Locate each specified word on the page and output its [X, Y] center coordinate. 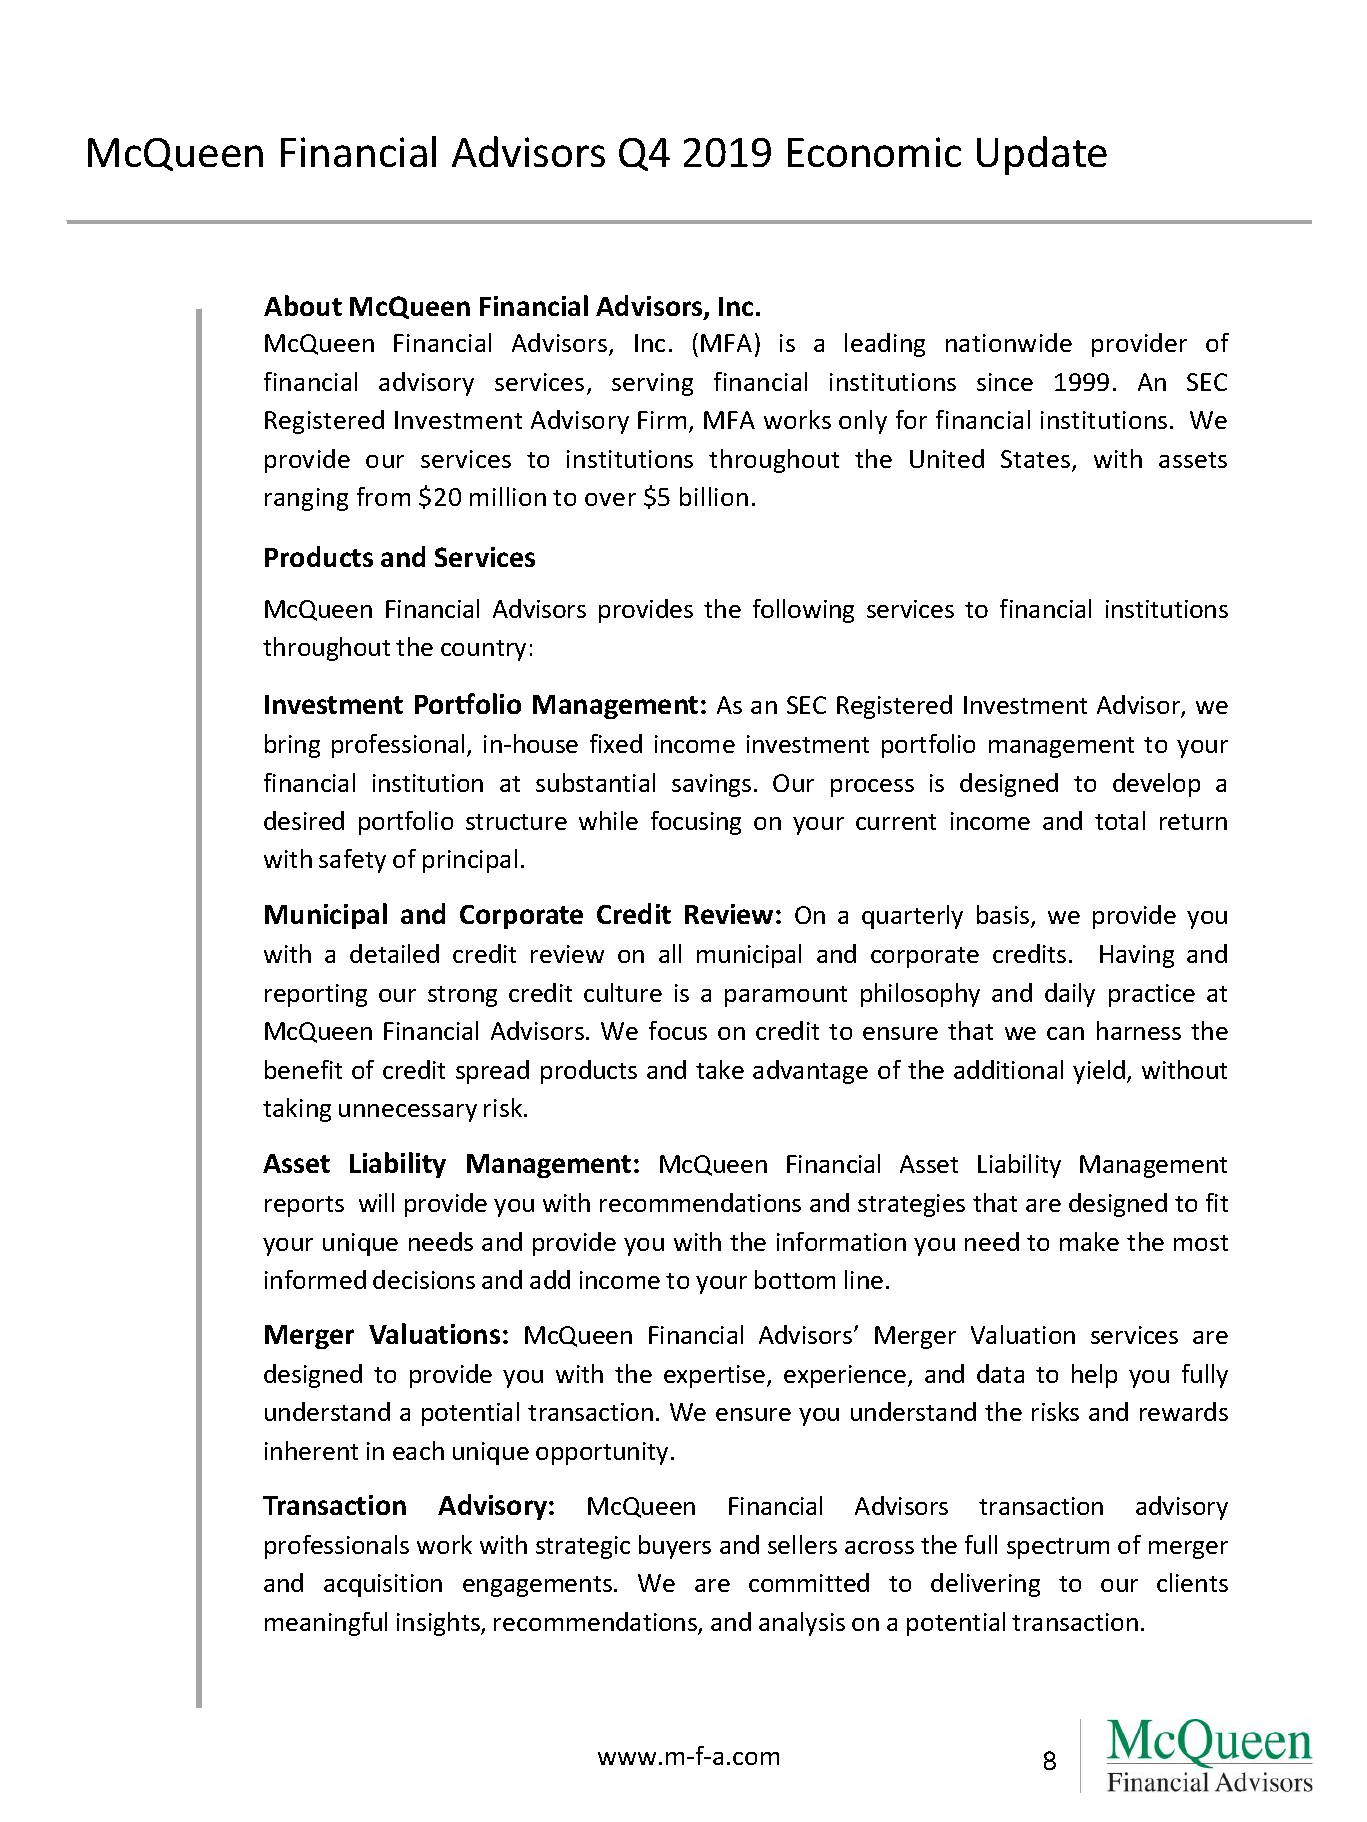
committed [809, 1582]
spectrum [1058, 1548]
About [303, 305]
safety [352, 861]
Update [1042, 155]
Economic [874, 152]
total [1120, 820]
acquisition [383, 1585]
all [670, 953]
